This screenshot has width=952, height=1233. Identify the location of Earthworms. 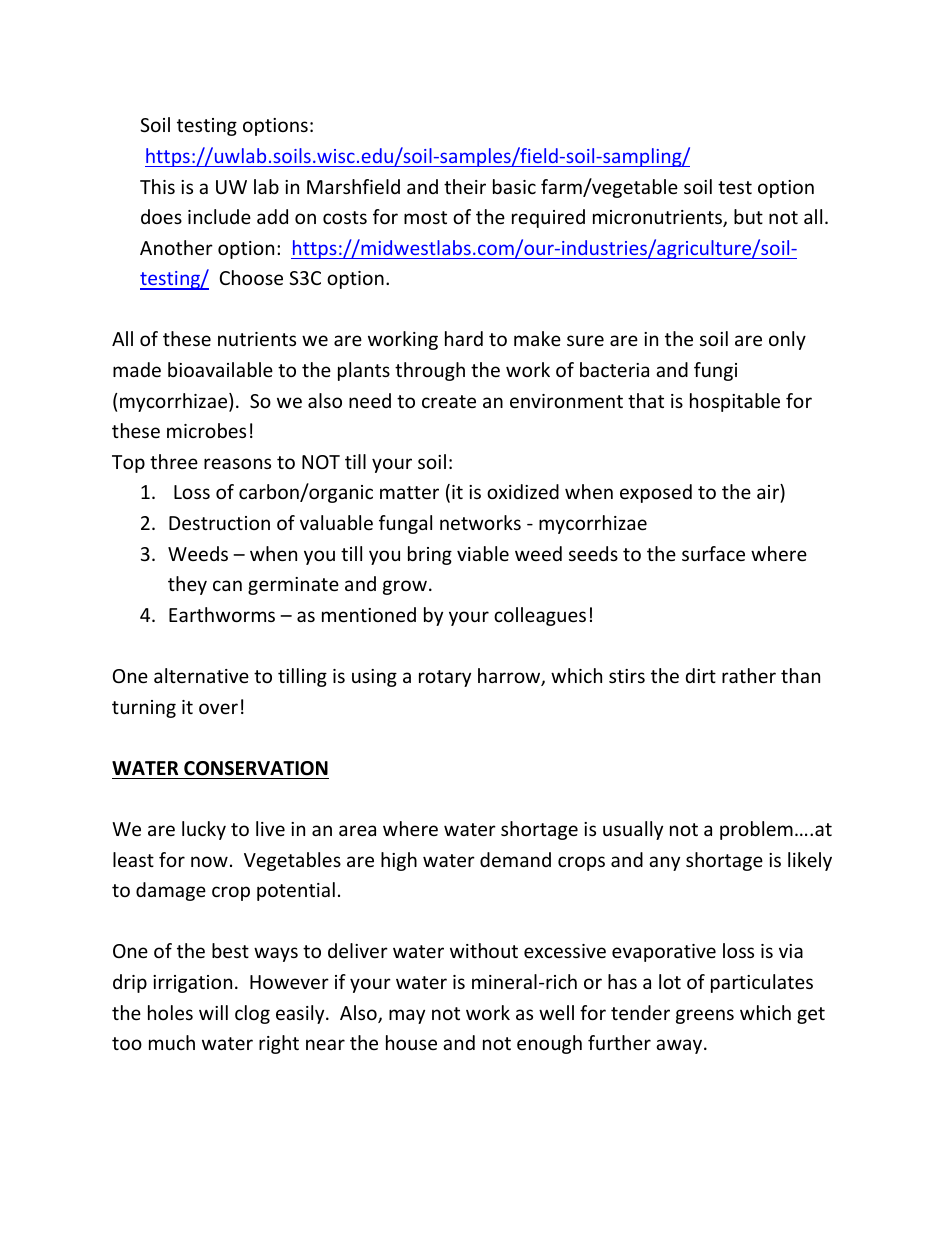
(222, 614).
